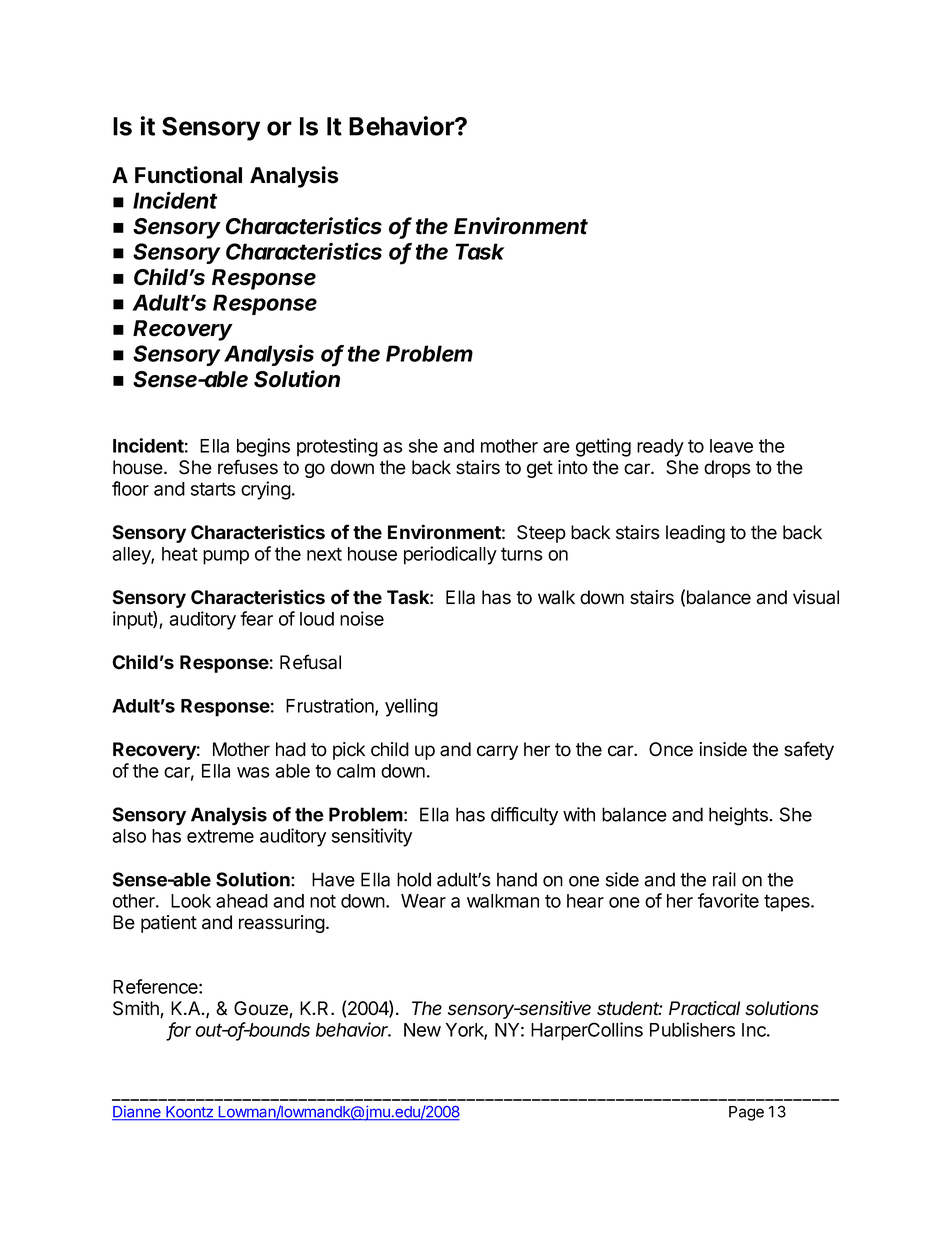 The width and height of the document is (952, 1233). What do you see at coordinates (189, 1113) in the document?
I see `Koontz` at bounding box center [189, 1113].
